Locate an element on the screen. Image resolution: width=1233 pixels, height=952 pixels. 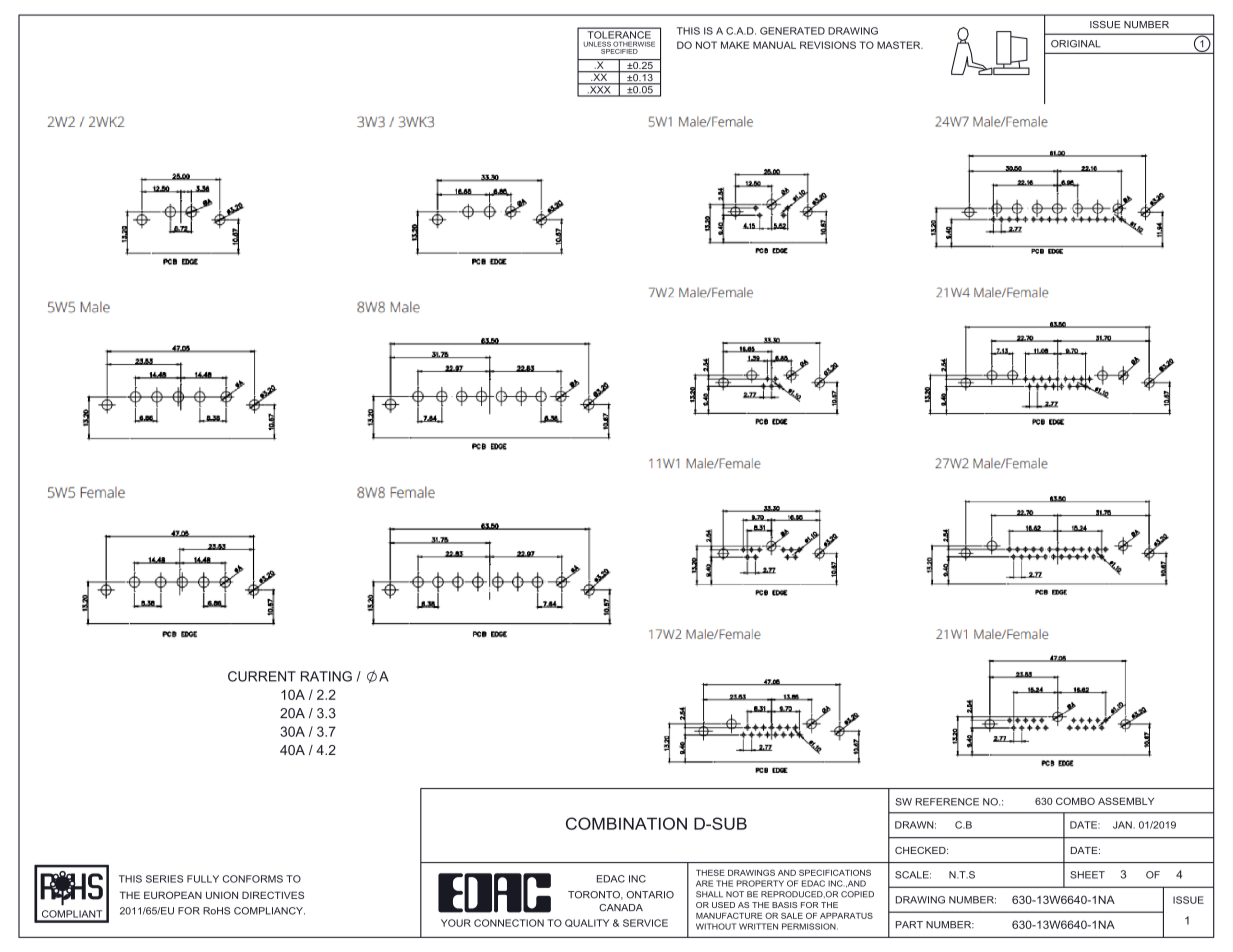
COMBO is located at coordinates (1075, 801).
